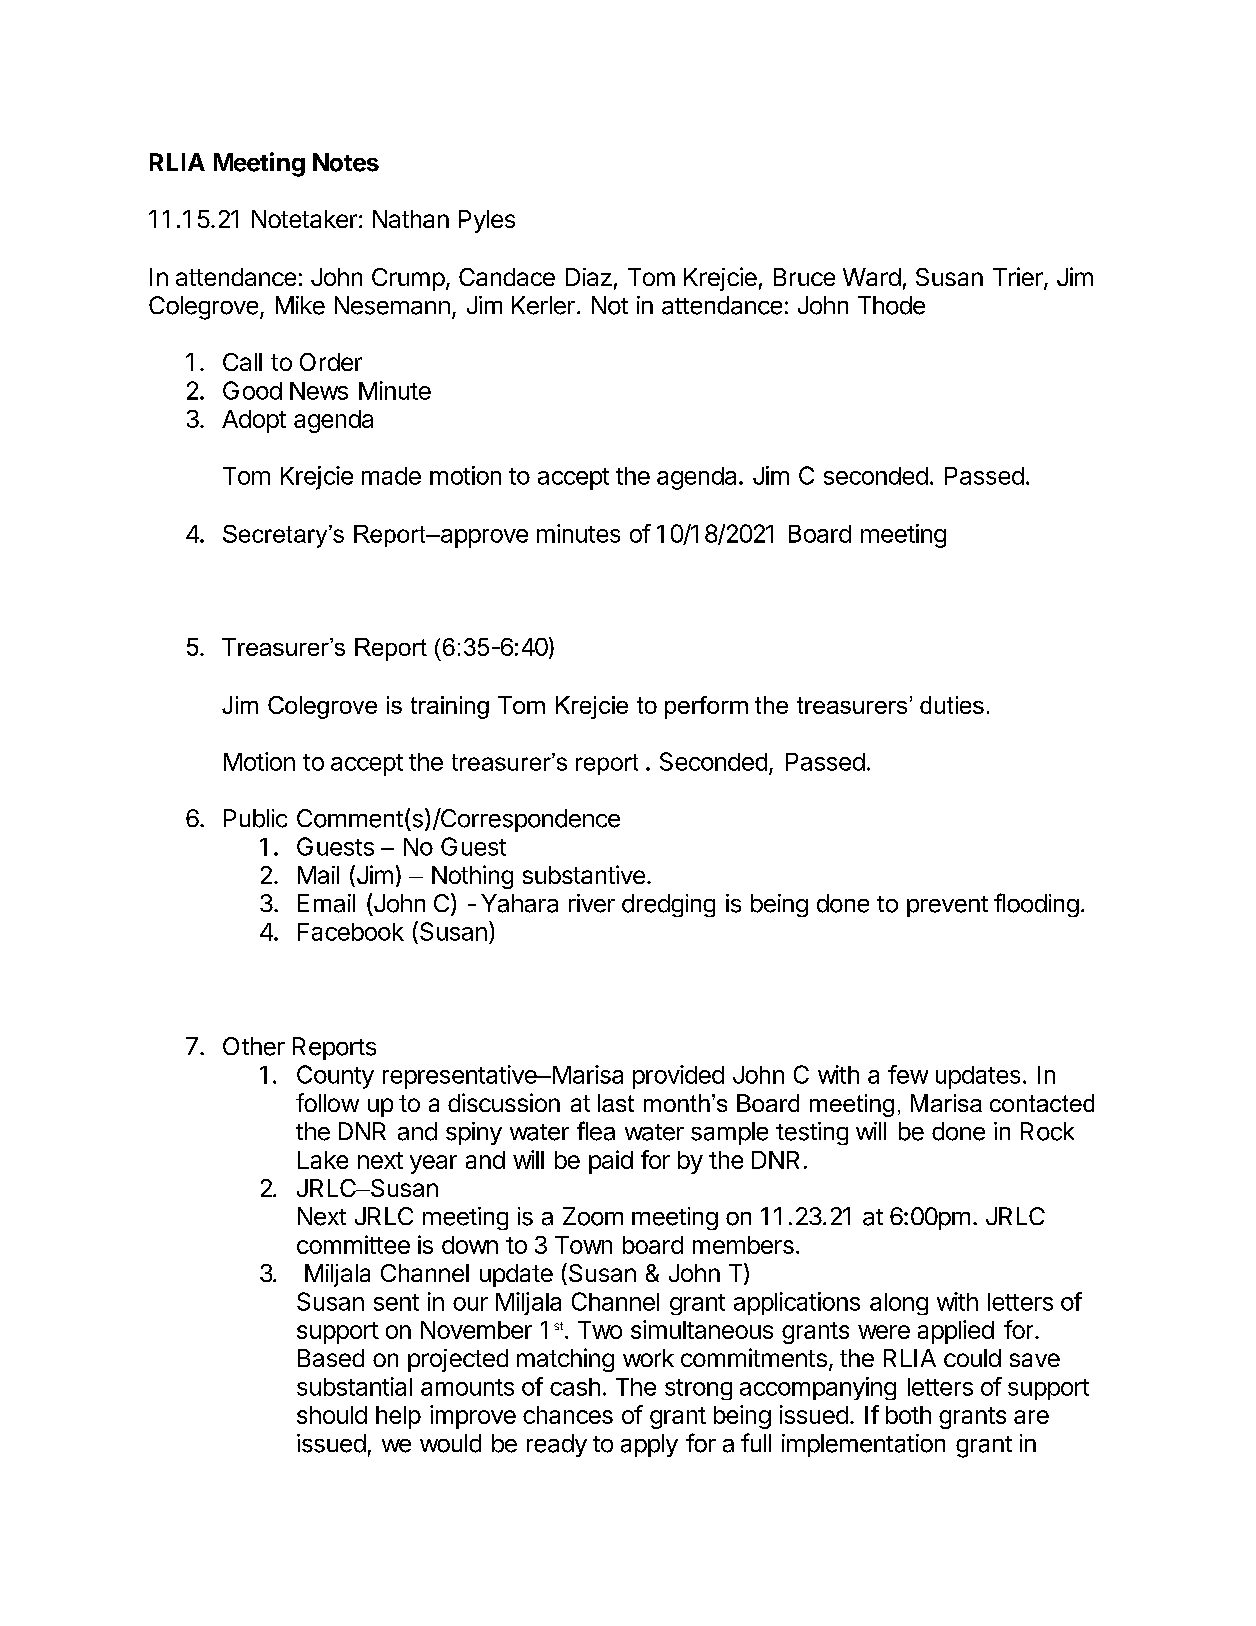  What do you see at coordinates (947, 906) in the image?
I see `prevent` at bounding box center [947, 906].
